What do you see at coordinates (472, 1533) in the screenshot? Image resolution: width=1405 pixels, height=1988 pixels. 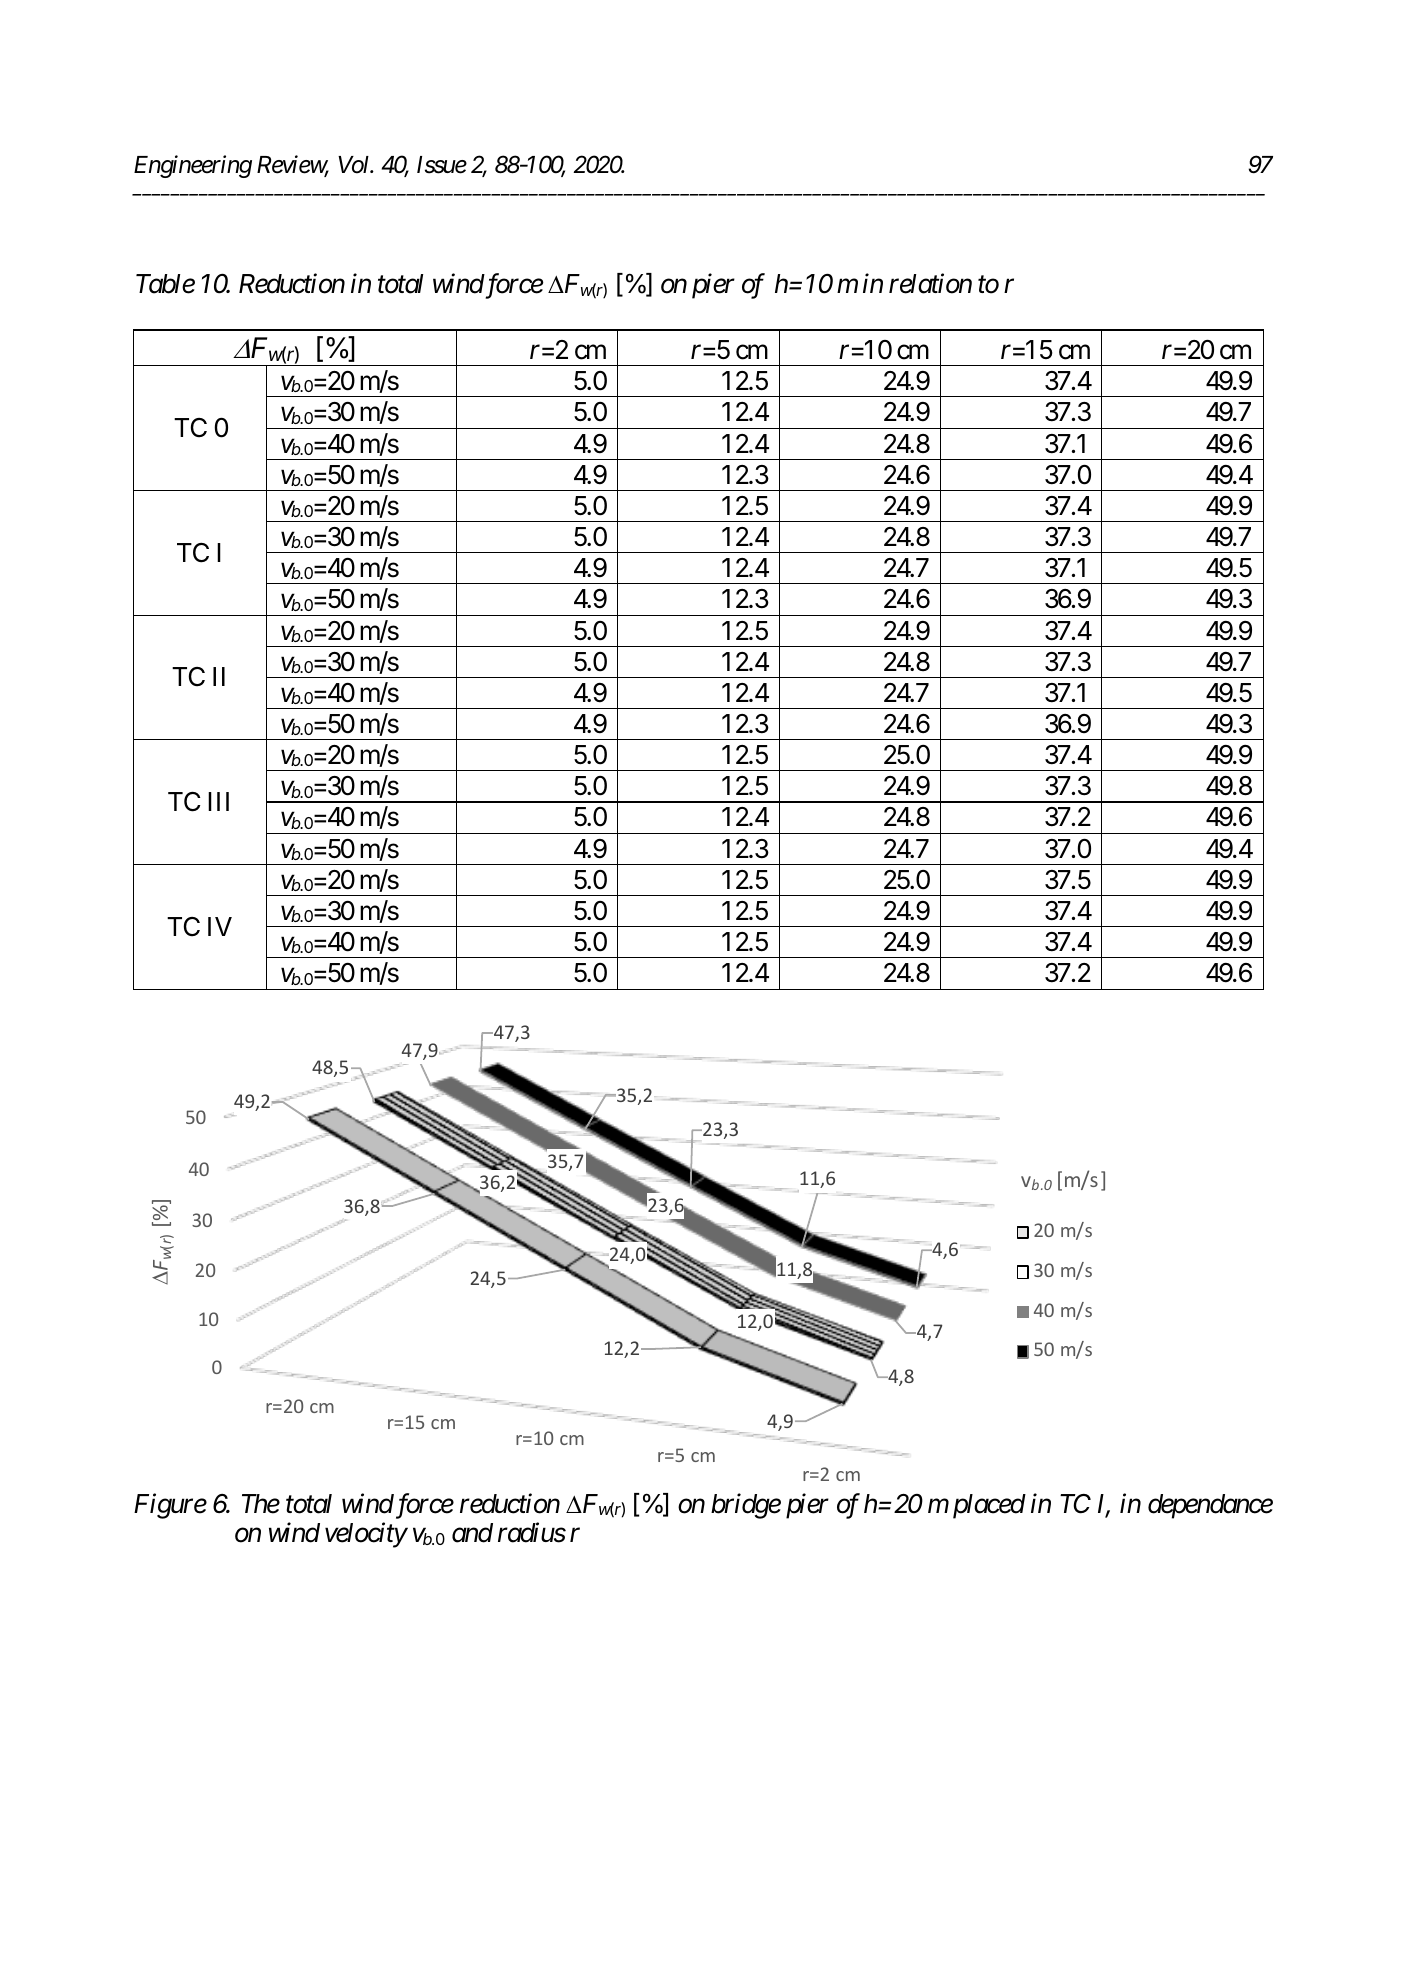 I see `and` at bounding box center [472, 1533].
